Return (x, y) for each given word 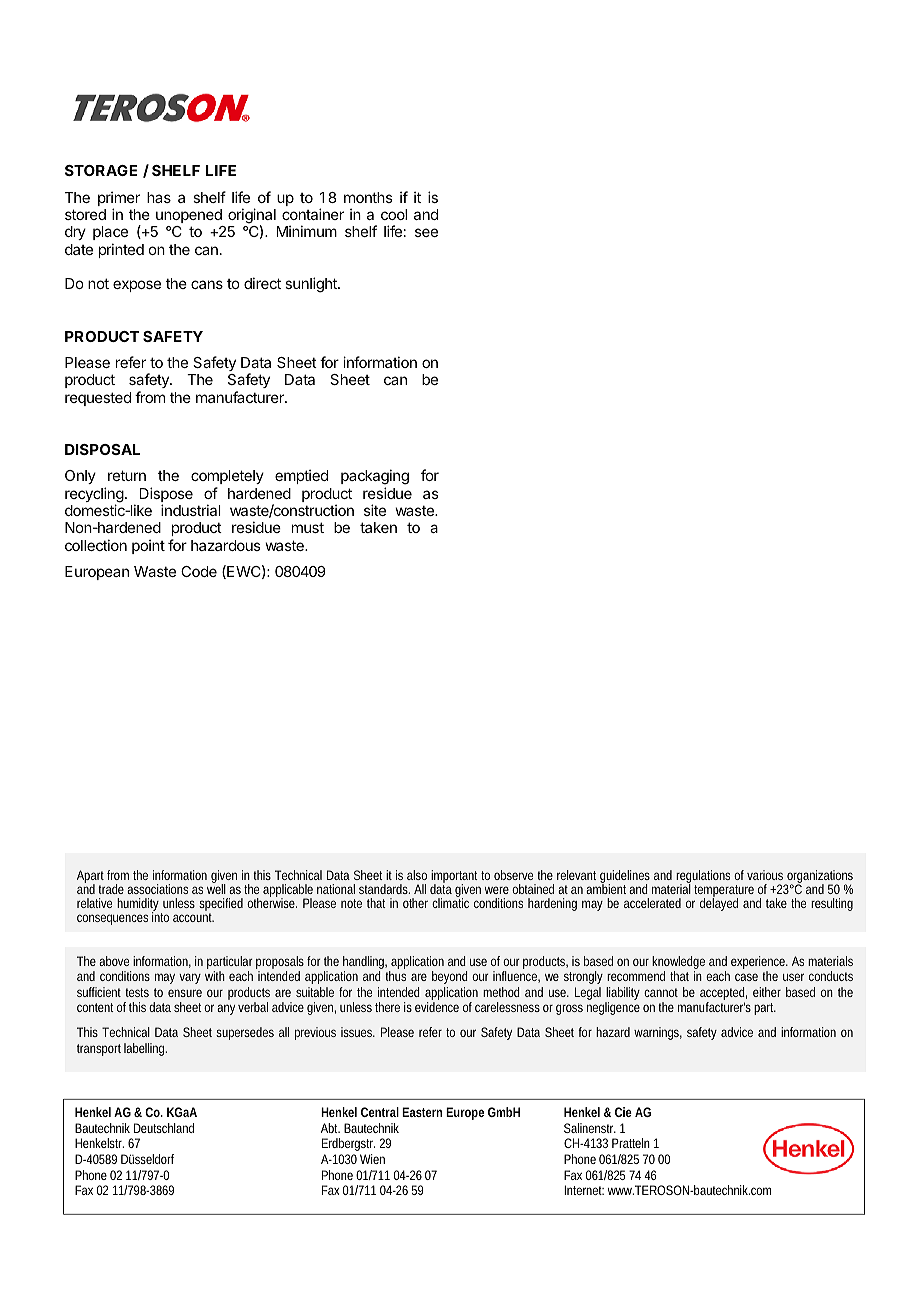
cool (394, 214)
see (426, 232)
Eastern (422, 1112)
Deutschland (164, 1128)
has (159, 197)
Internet (584, 1190)
